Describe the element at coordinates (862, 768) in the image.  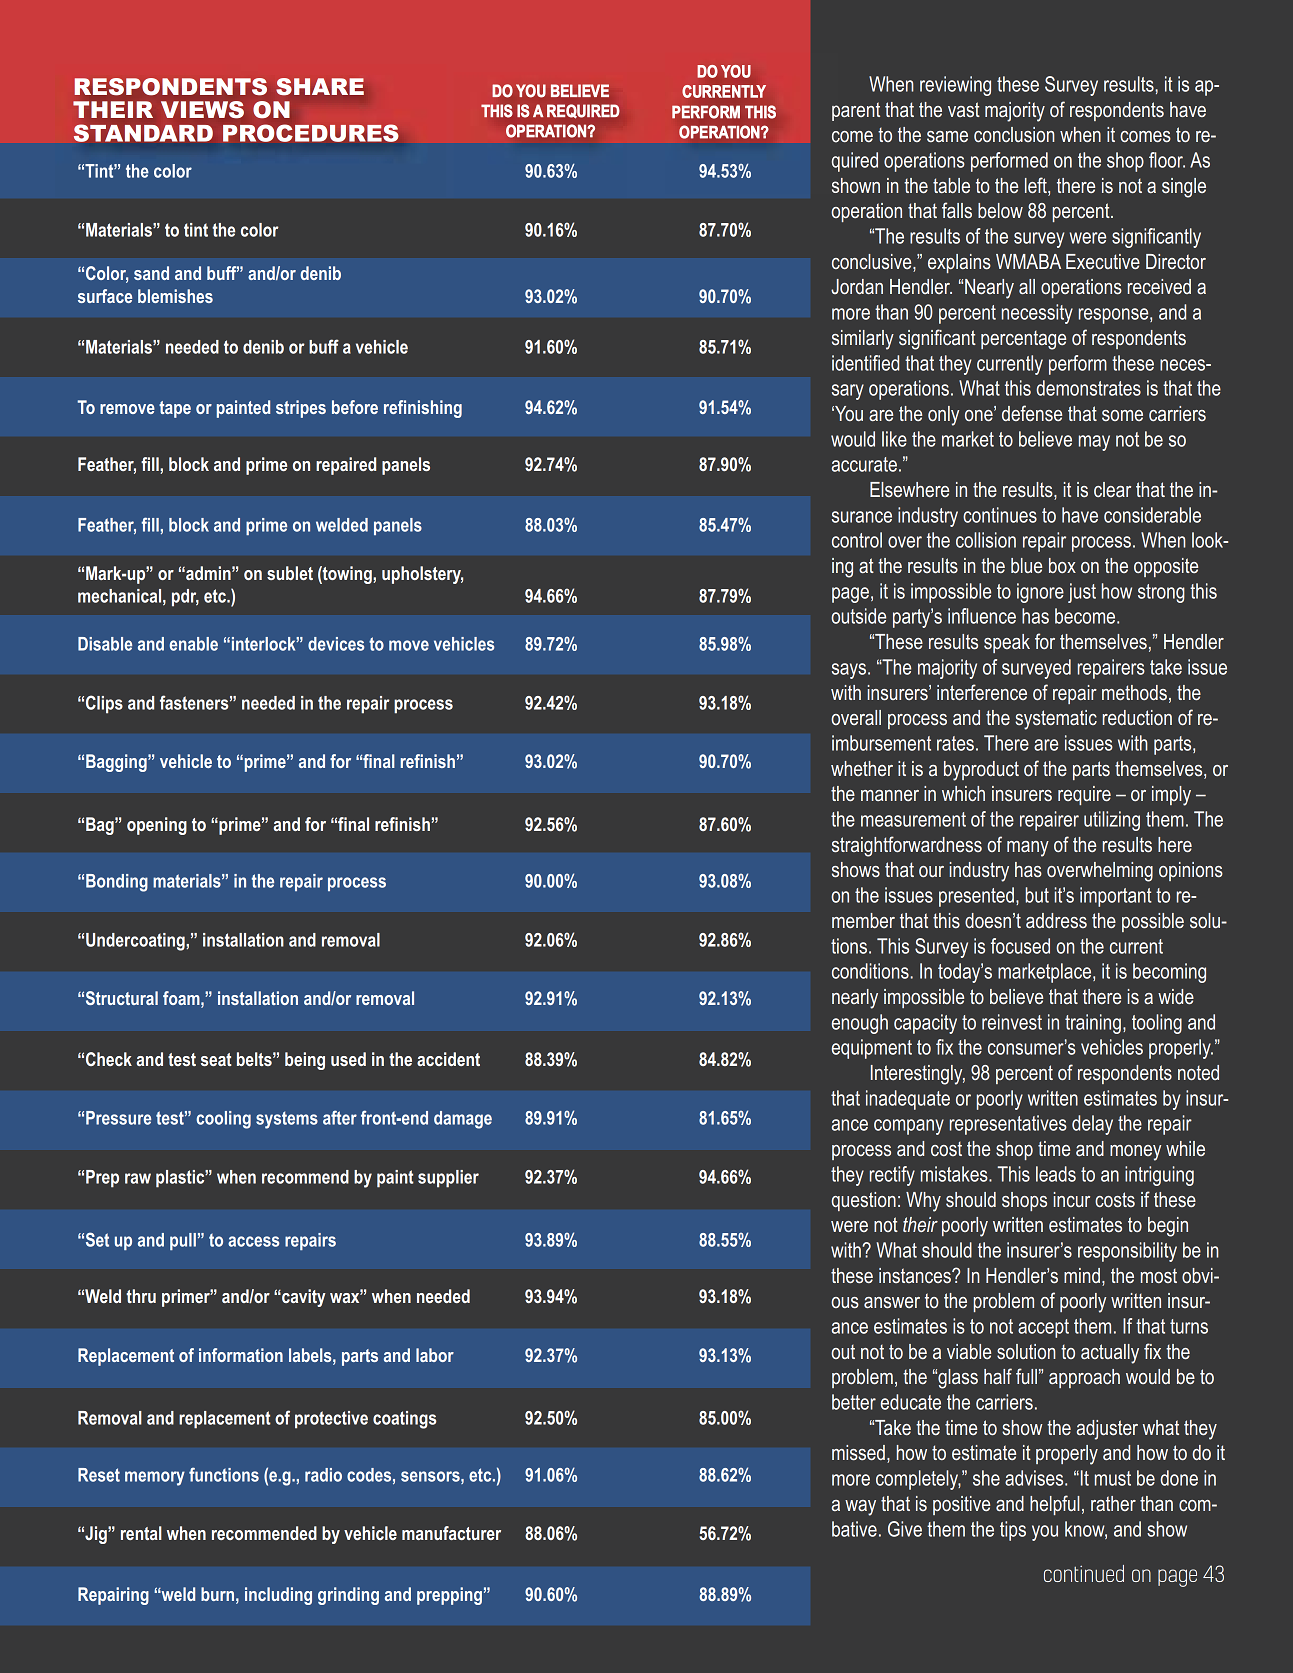
I see `whether` at that location.
